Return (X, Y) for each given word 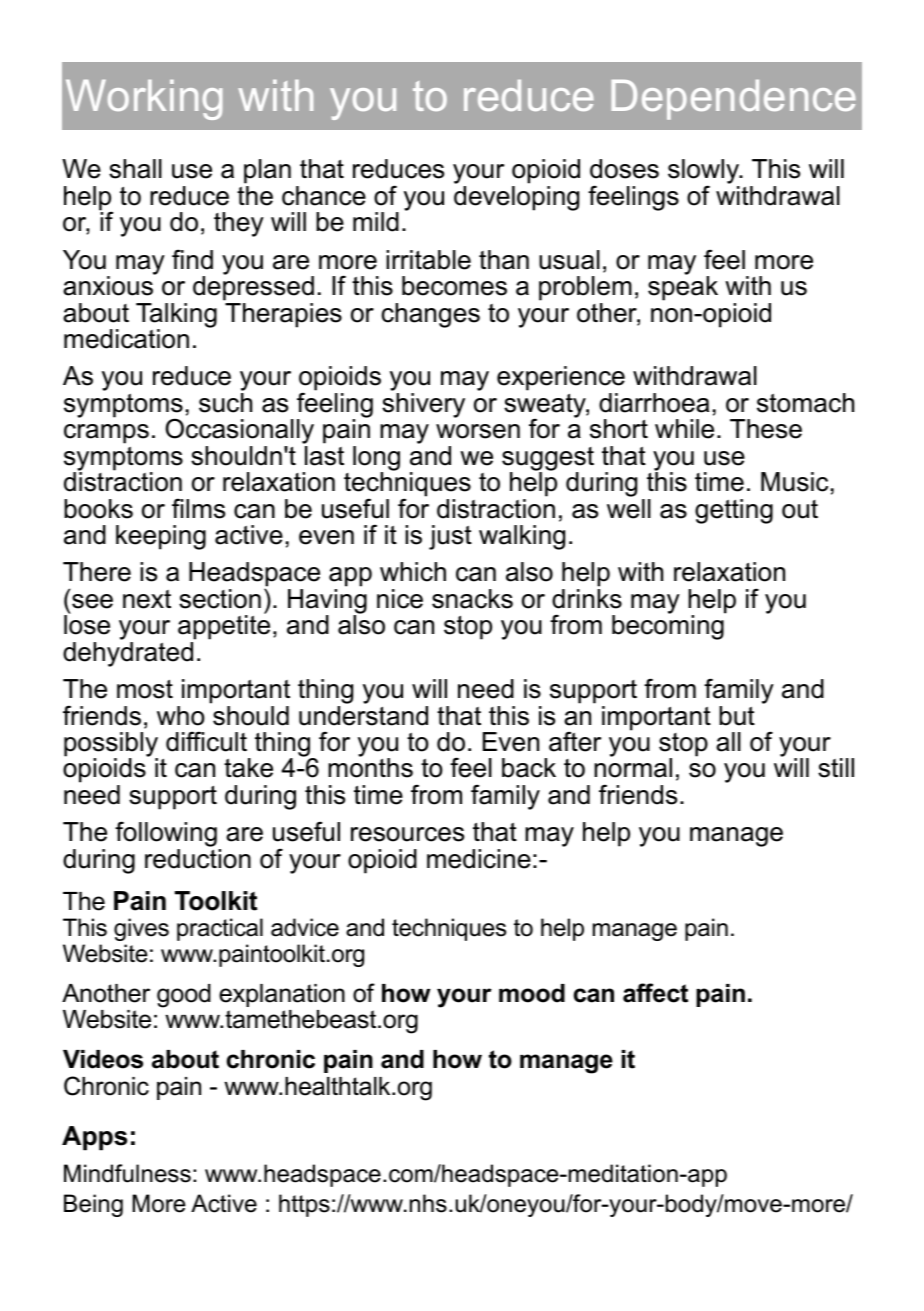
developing (516, 198)
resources (407, 834)
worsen (478, 431)
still (836, 768)
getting (734, 511)
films (198, 508)
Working (144, 100)
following (167, 835)
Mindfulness (127, 1173)
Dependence (733, 100)
